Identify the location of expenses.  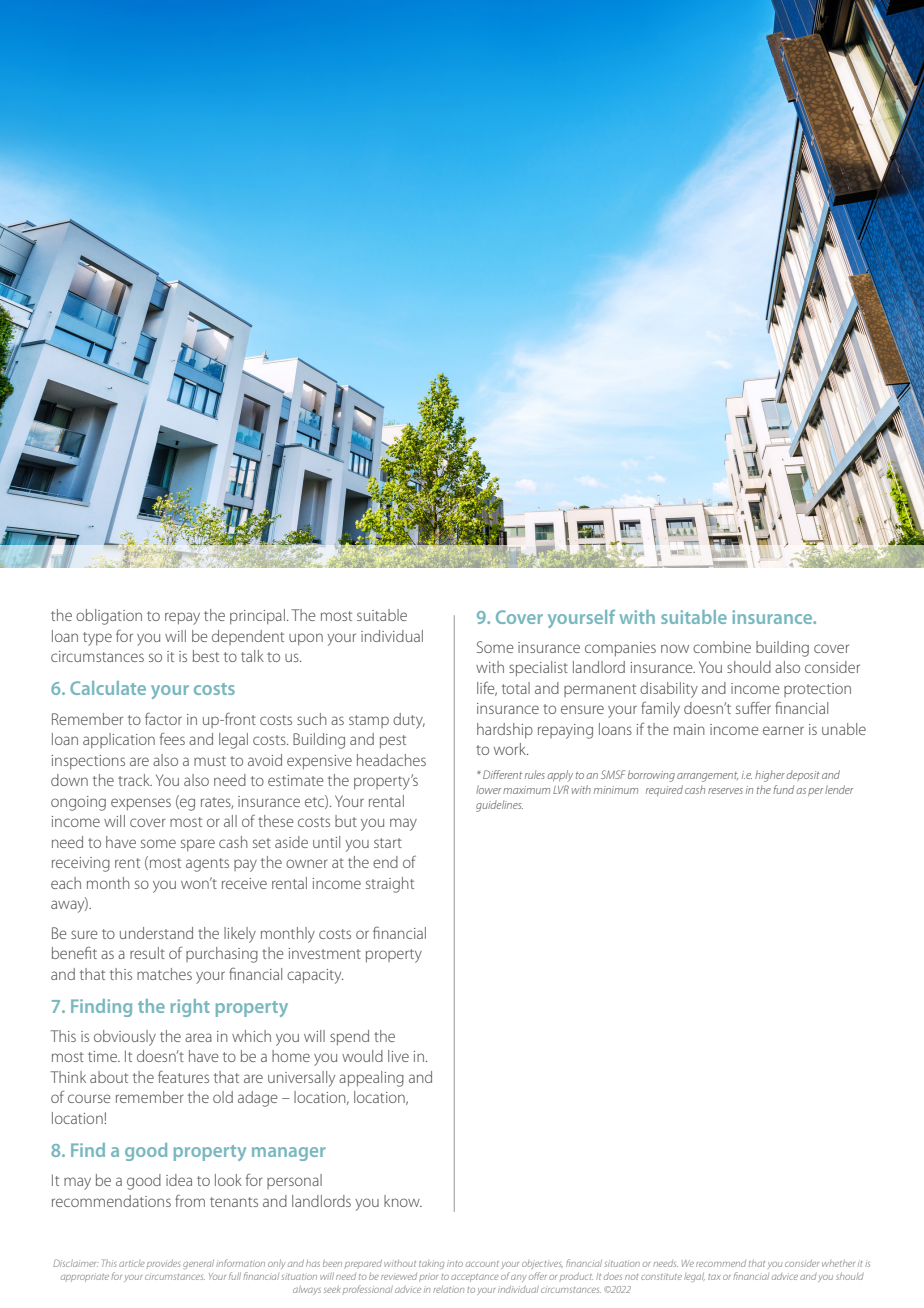
(141, 804).
